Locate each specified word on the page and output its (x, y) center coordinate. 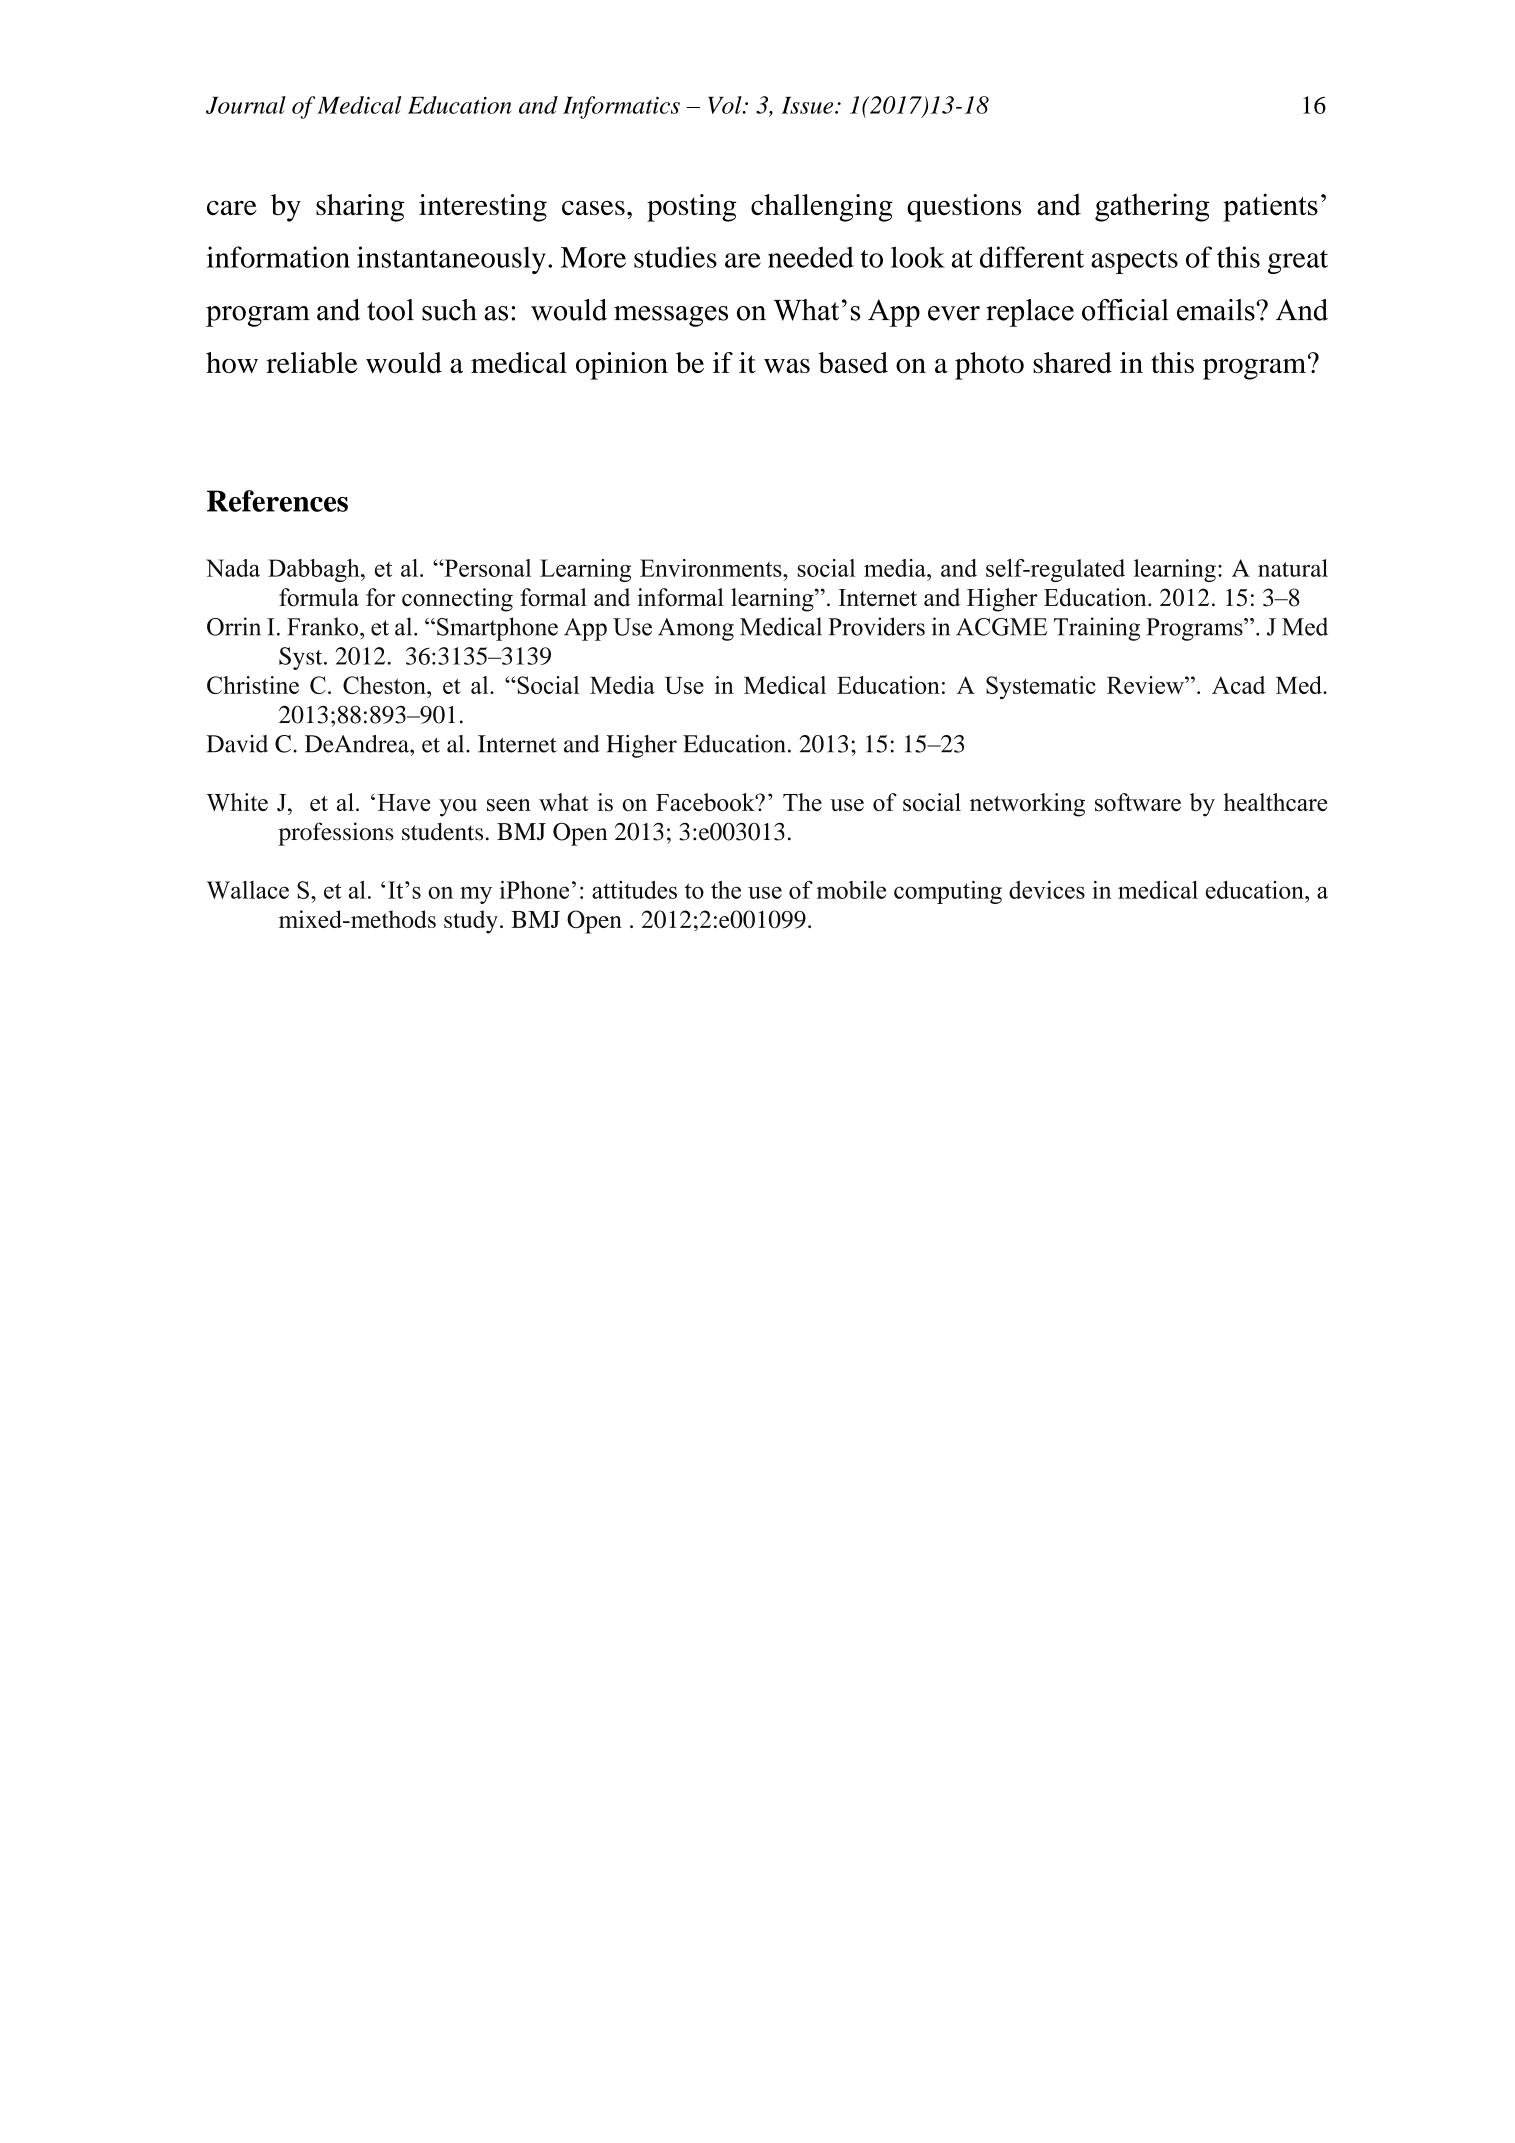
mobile (851, 890)
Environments (712, 568)
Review (1146, 685)
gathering (1152, 207)
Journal (246, 105)
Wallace (248, 890)
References (277, 501)
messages (671, 316)
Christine (253, 685)
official (1125, 310)
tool (390, 310)
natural (1293, 568)
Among (696, 629)
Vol (726, 105)
